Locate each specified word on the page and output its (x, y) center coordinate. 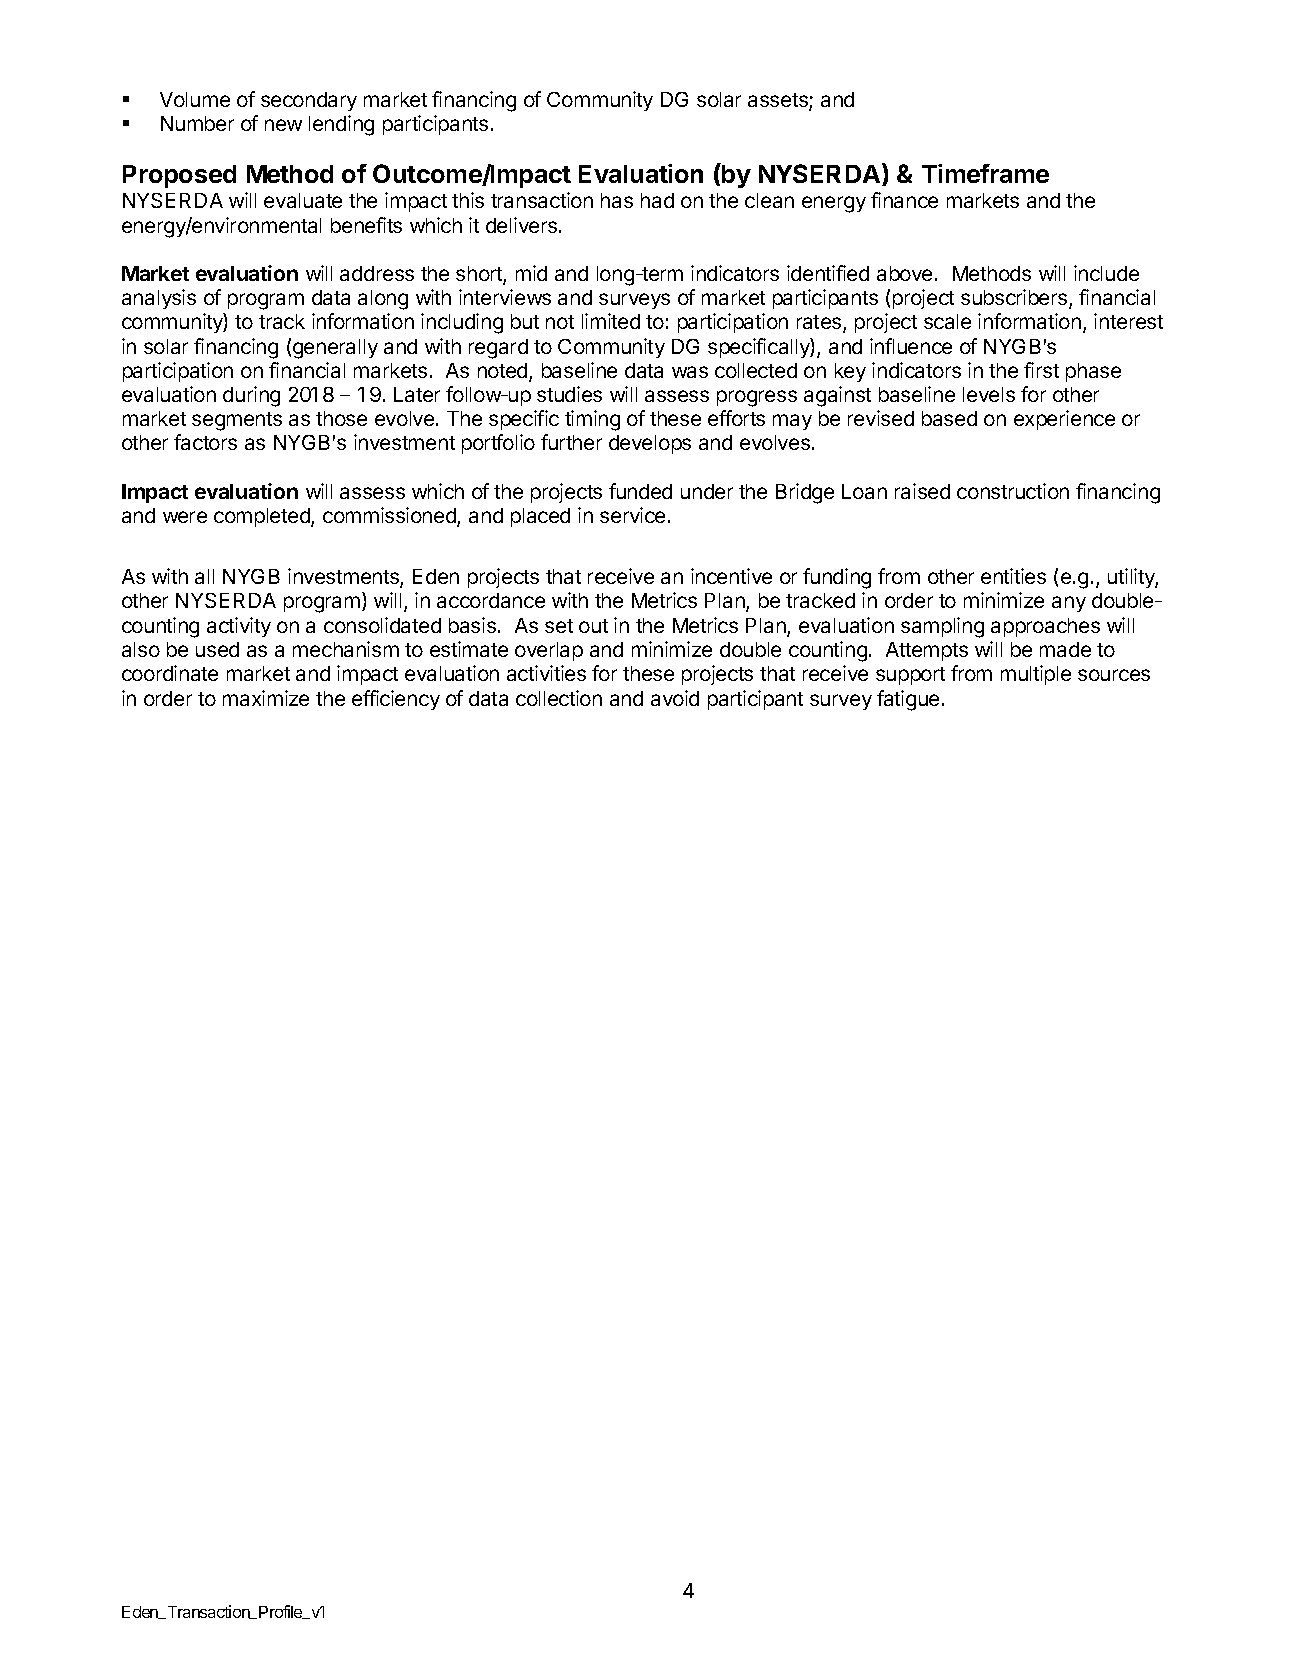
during (251, 396)
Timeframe (985, 173)
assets (779, 101)
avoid (675, 698)
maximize (266, 698)
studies (569, 394)
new (283, 125)
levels (989, 394)
